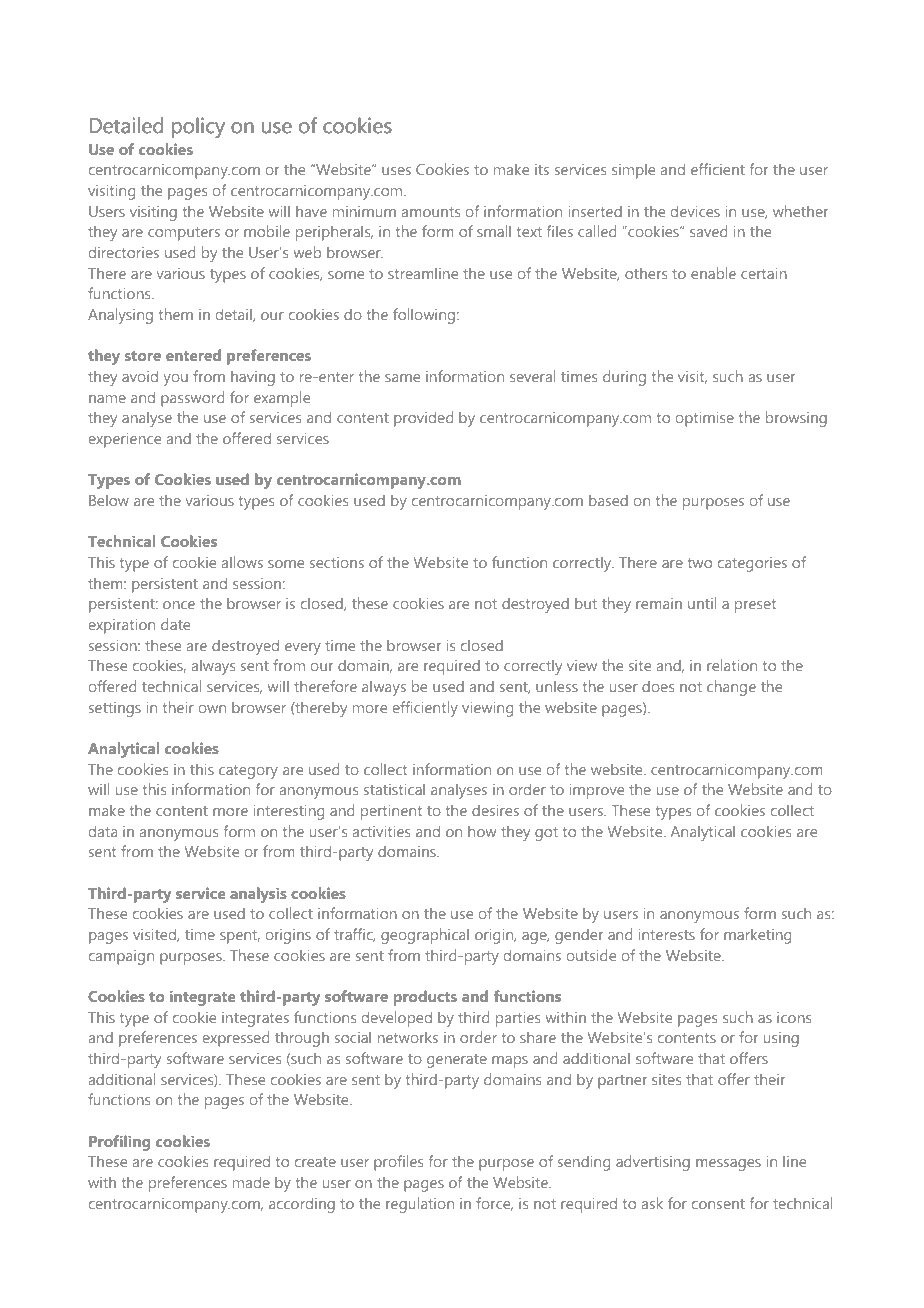 The height and width of the page is (1308, 924). Describe the element at coordinates (175, 624) in the page. I see `date` at that location.
